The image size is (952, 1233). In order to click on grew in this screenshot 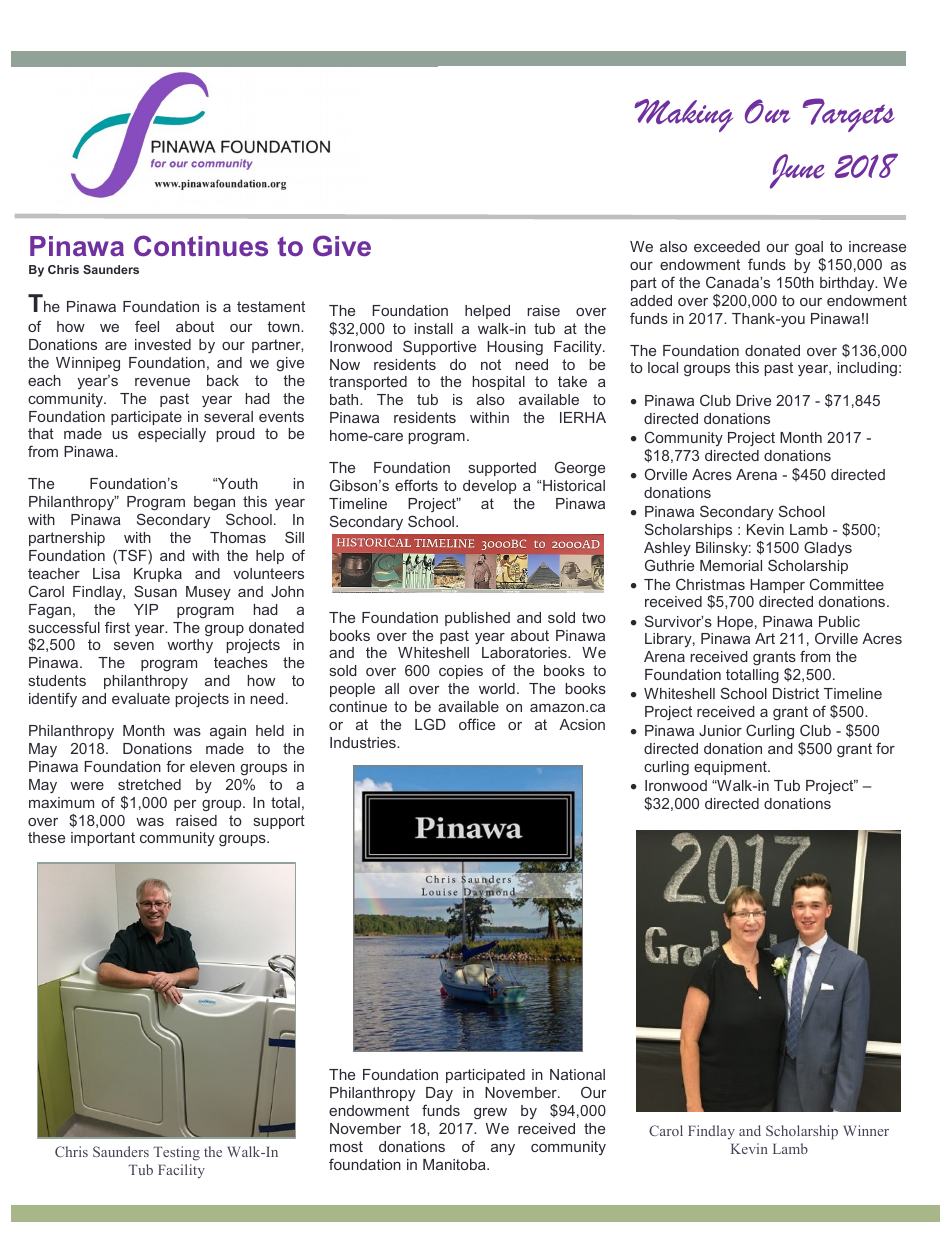, I will do `click(490, 1114)`.
